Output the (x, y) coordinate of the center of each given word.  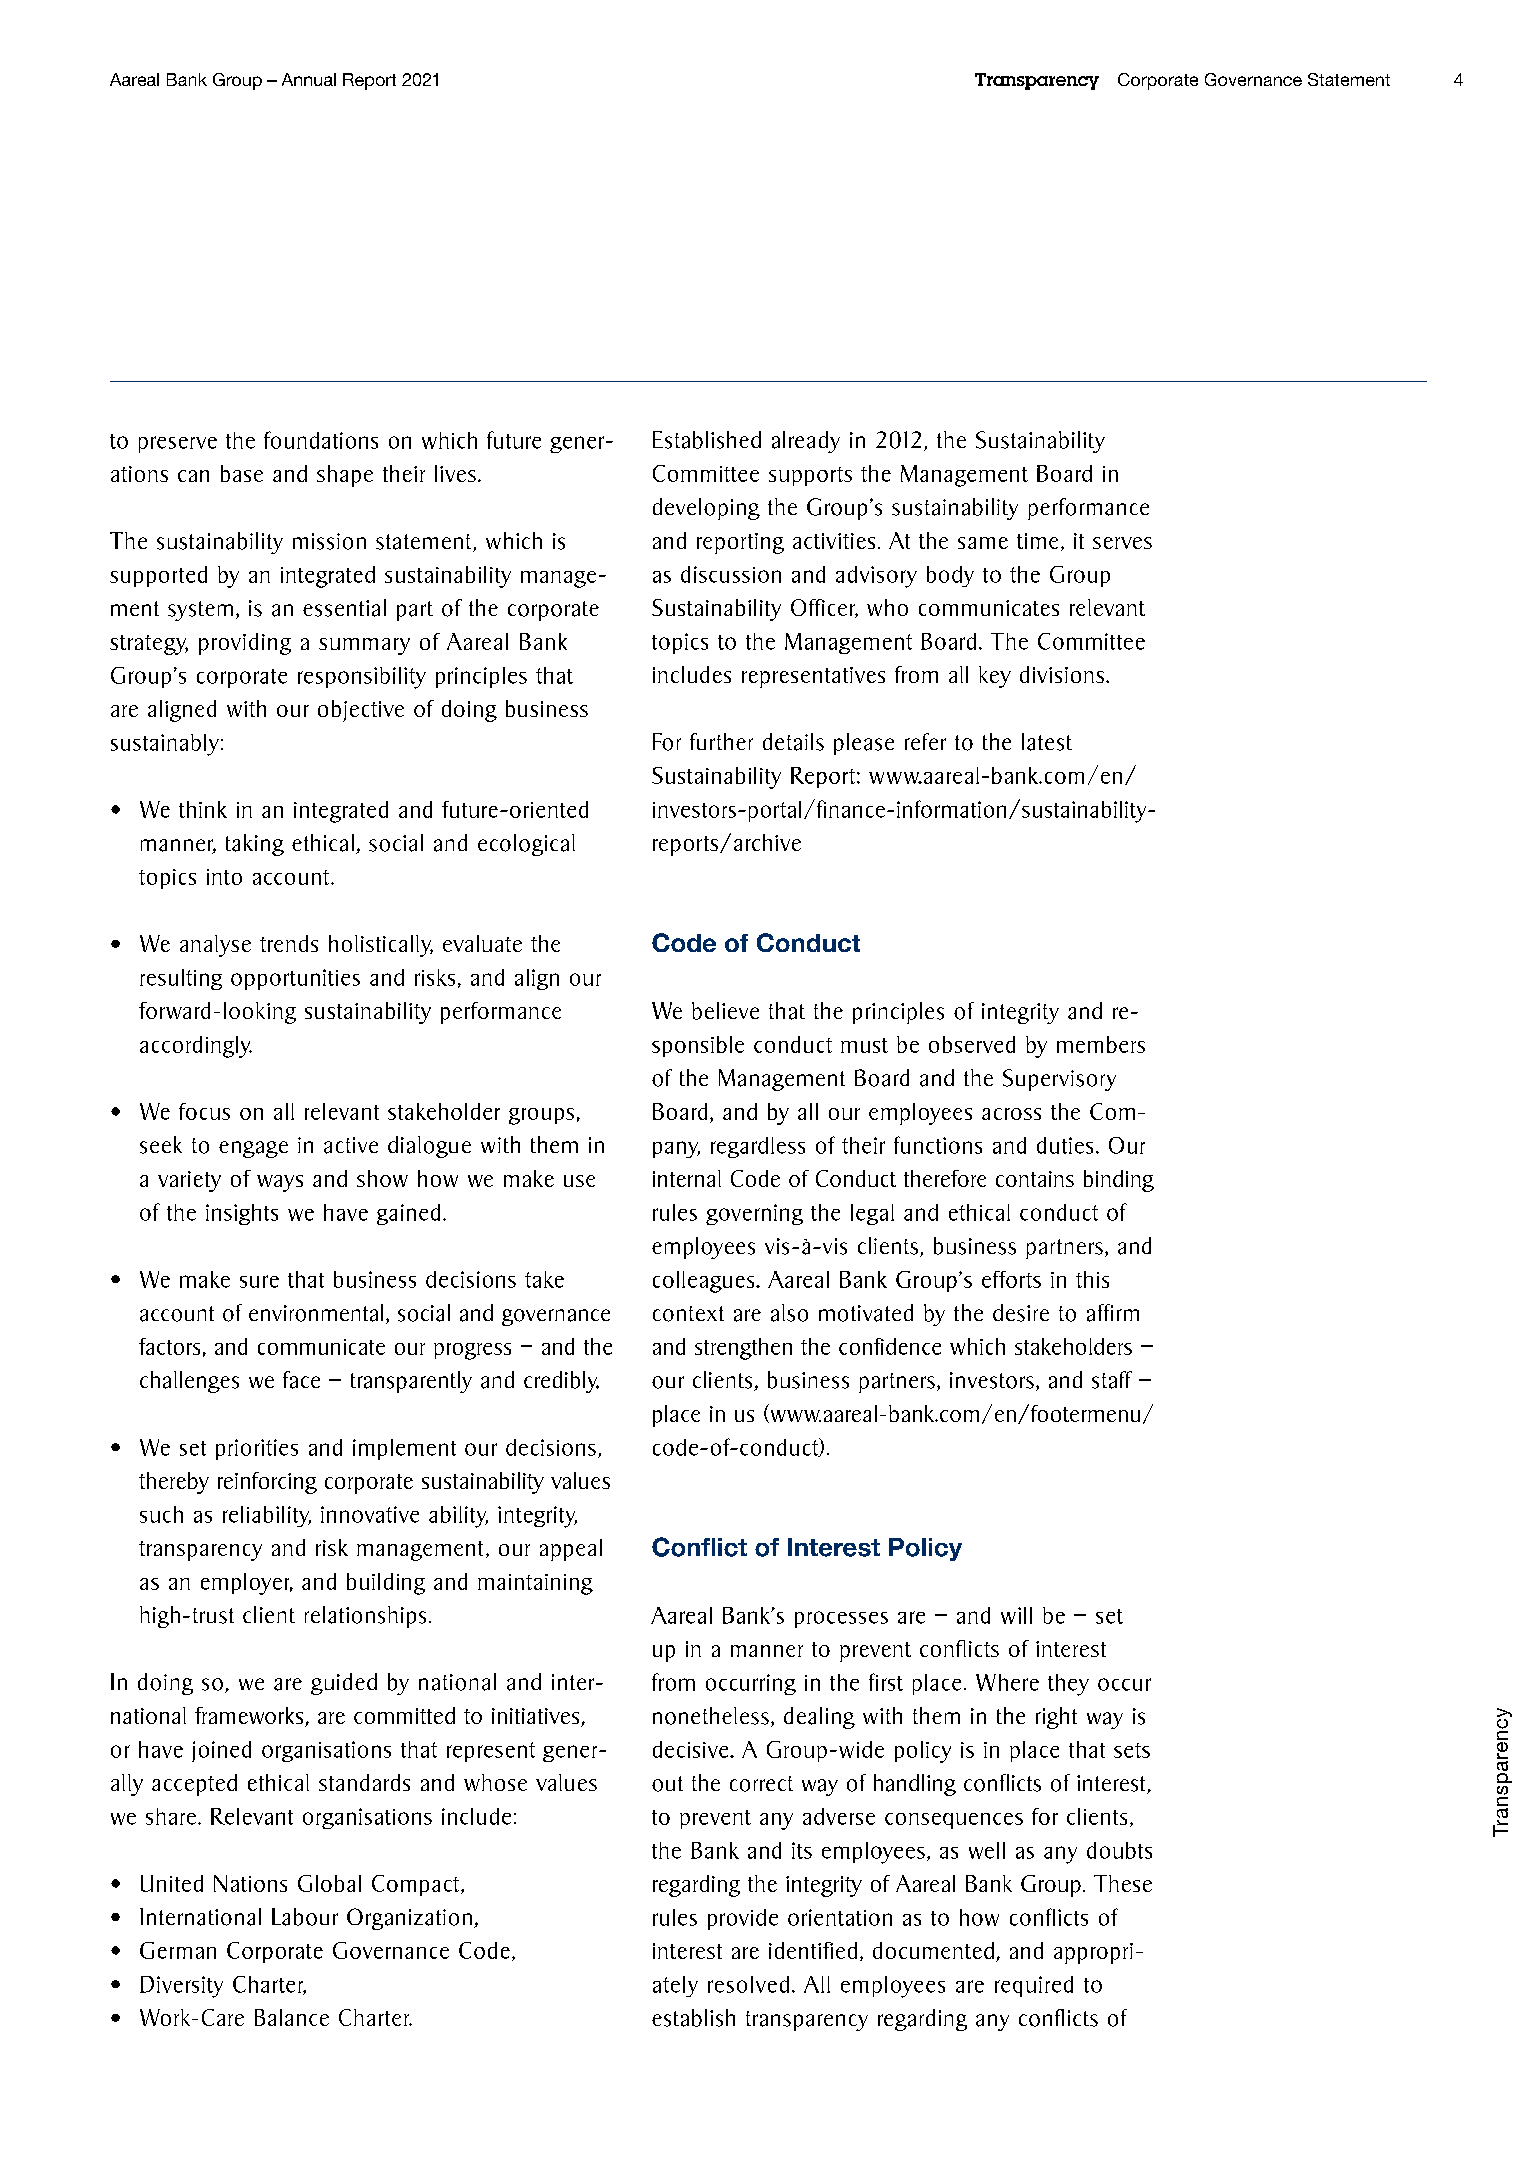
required (1034, 1986)
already (806, 442)
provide (743, 1919)
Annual (309, 79)
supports (810, 476)
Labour (305, 1917)
